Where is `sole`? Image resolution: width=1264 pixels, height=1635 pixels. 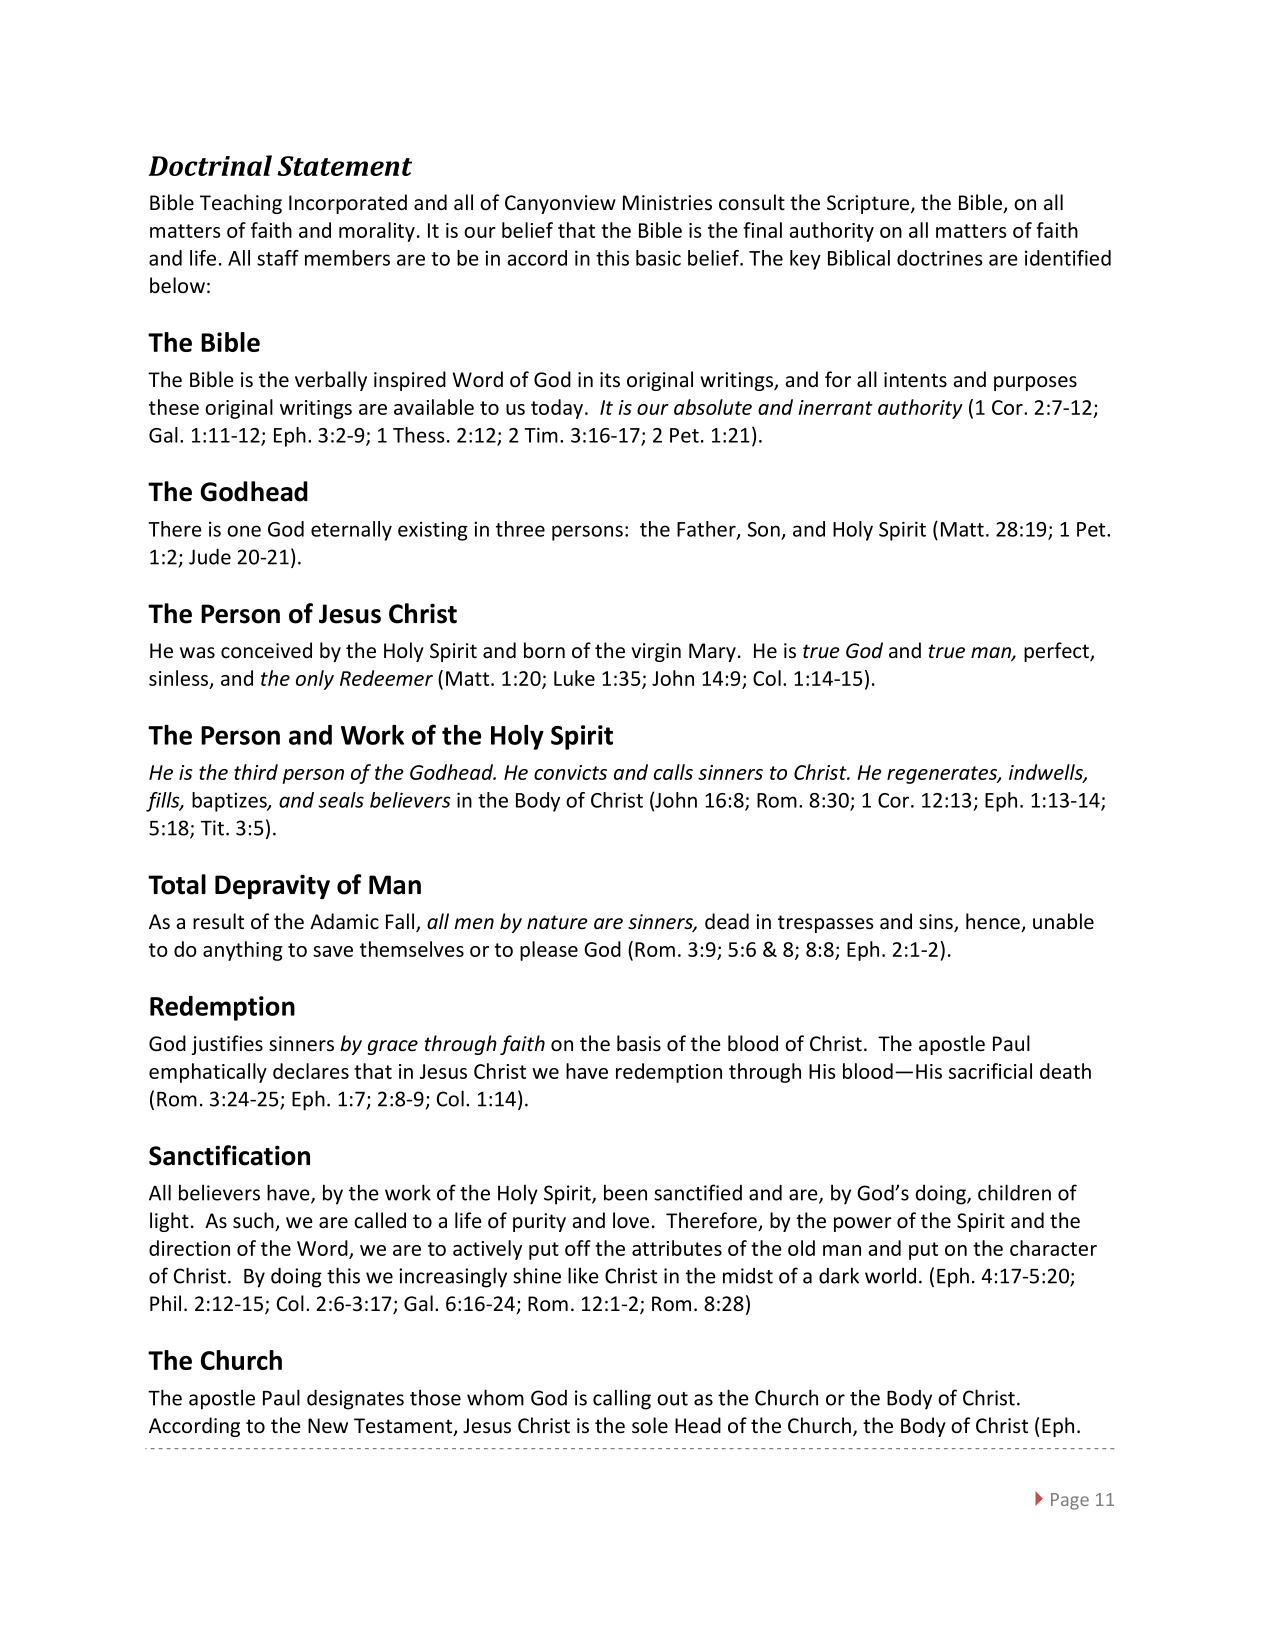 sole is located at coordinates (650, 1425).
